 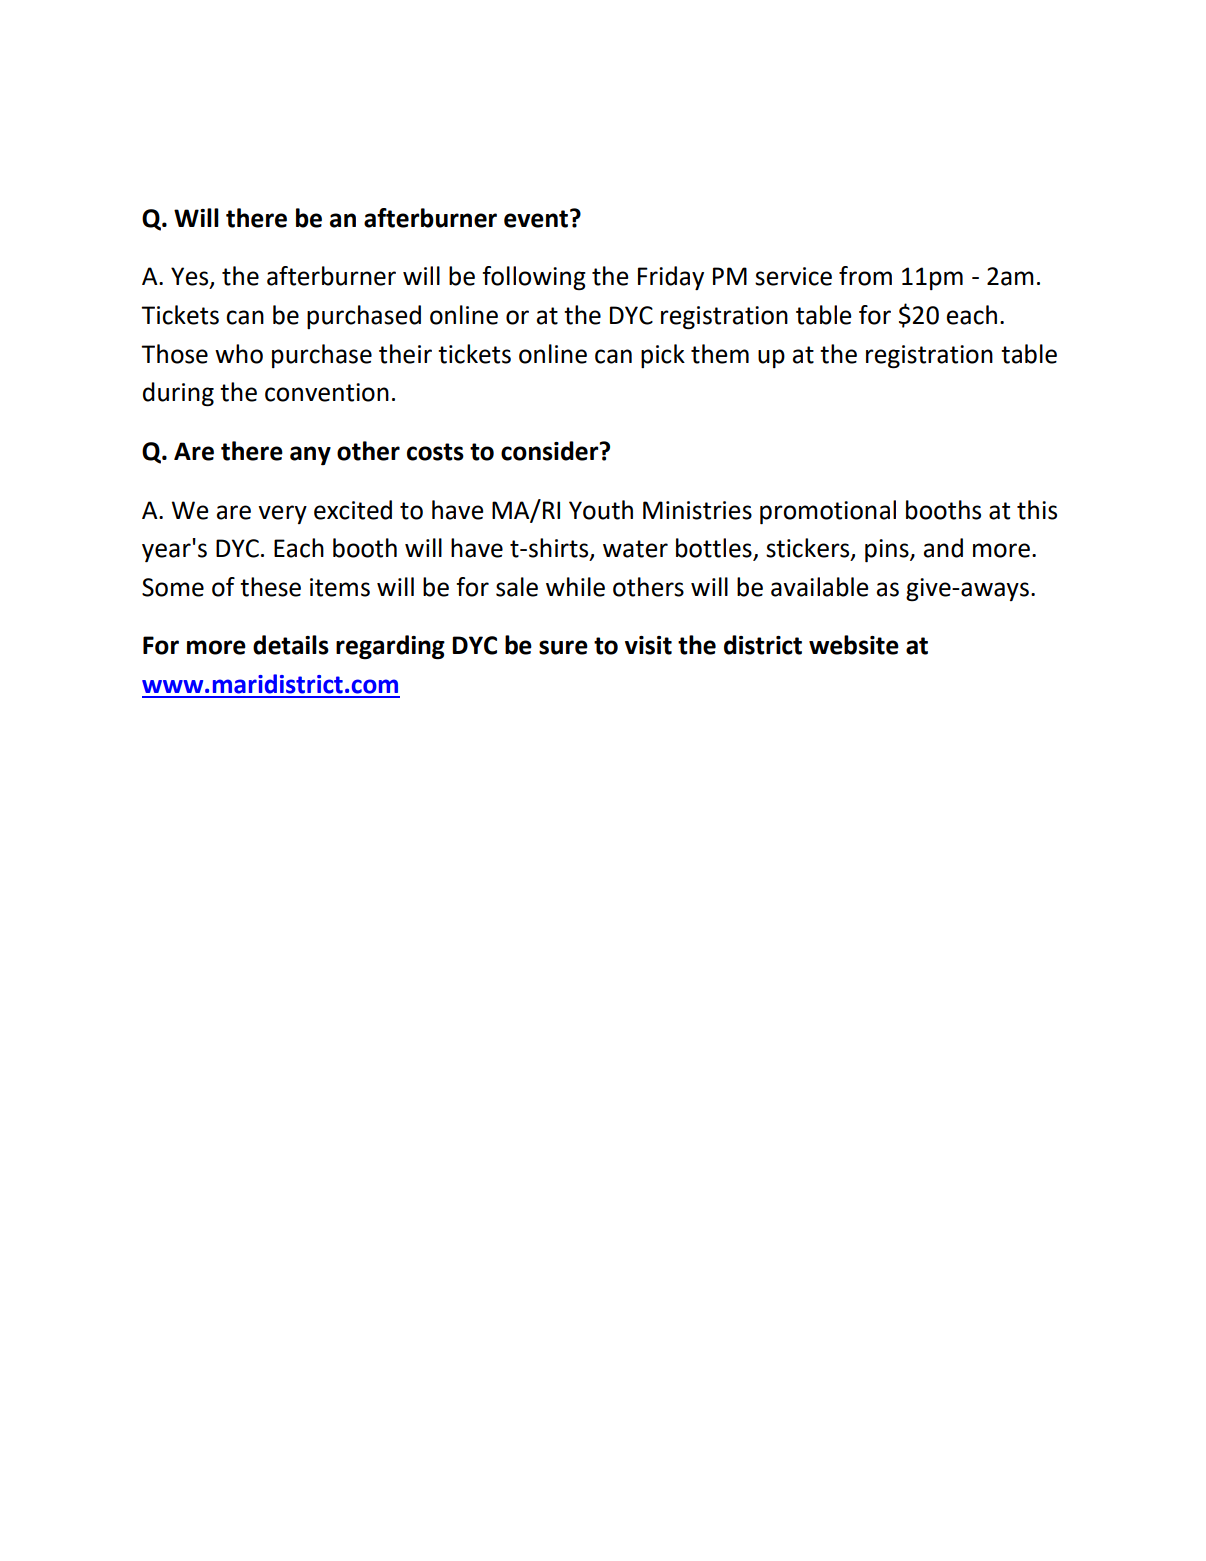 I want to click on who, so click(x=239, y=354).
